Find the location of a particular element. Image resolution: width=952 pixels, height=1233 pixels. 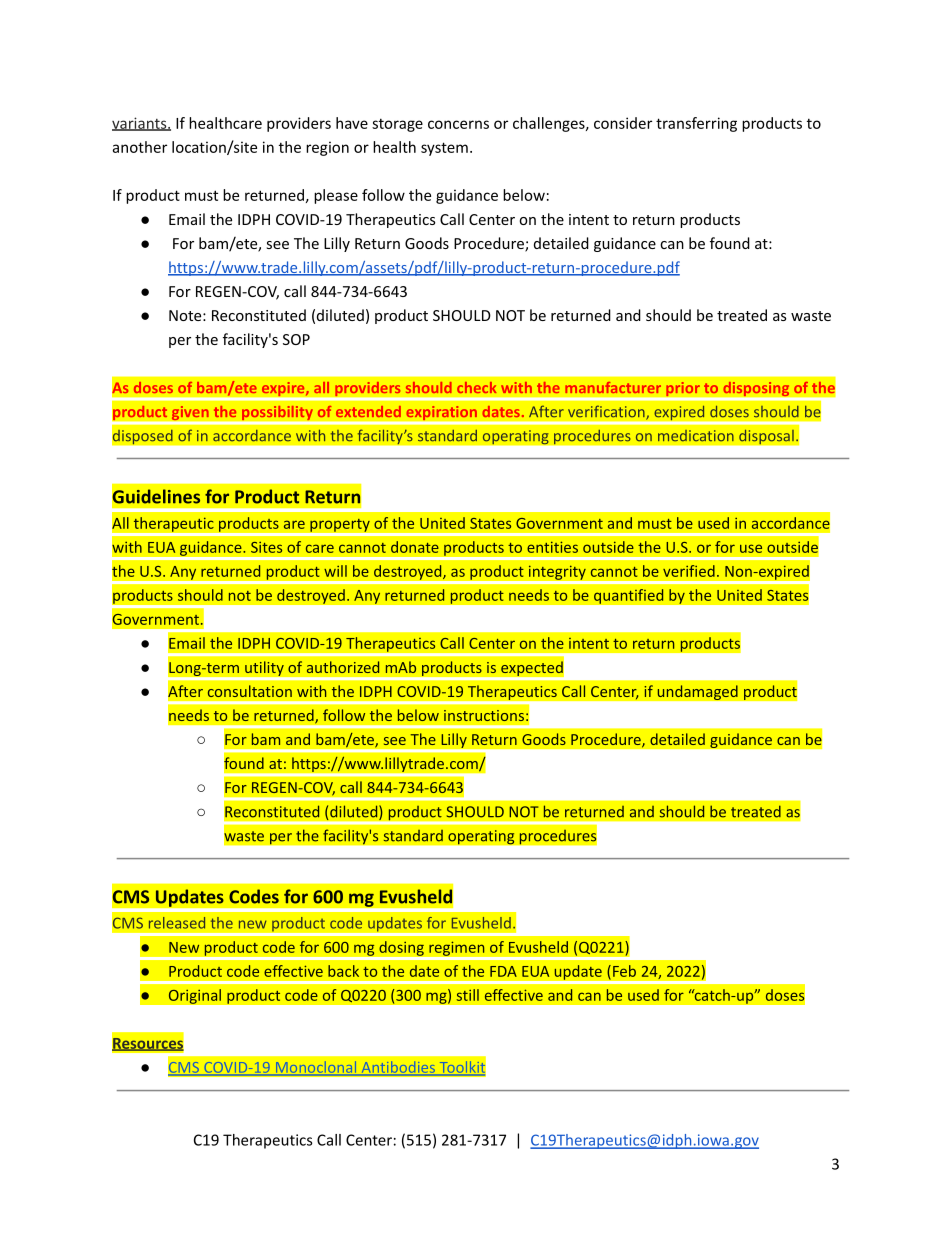

Original is located at coordinates (194, 996).
